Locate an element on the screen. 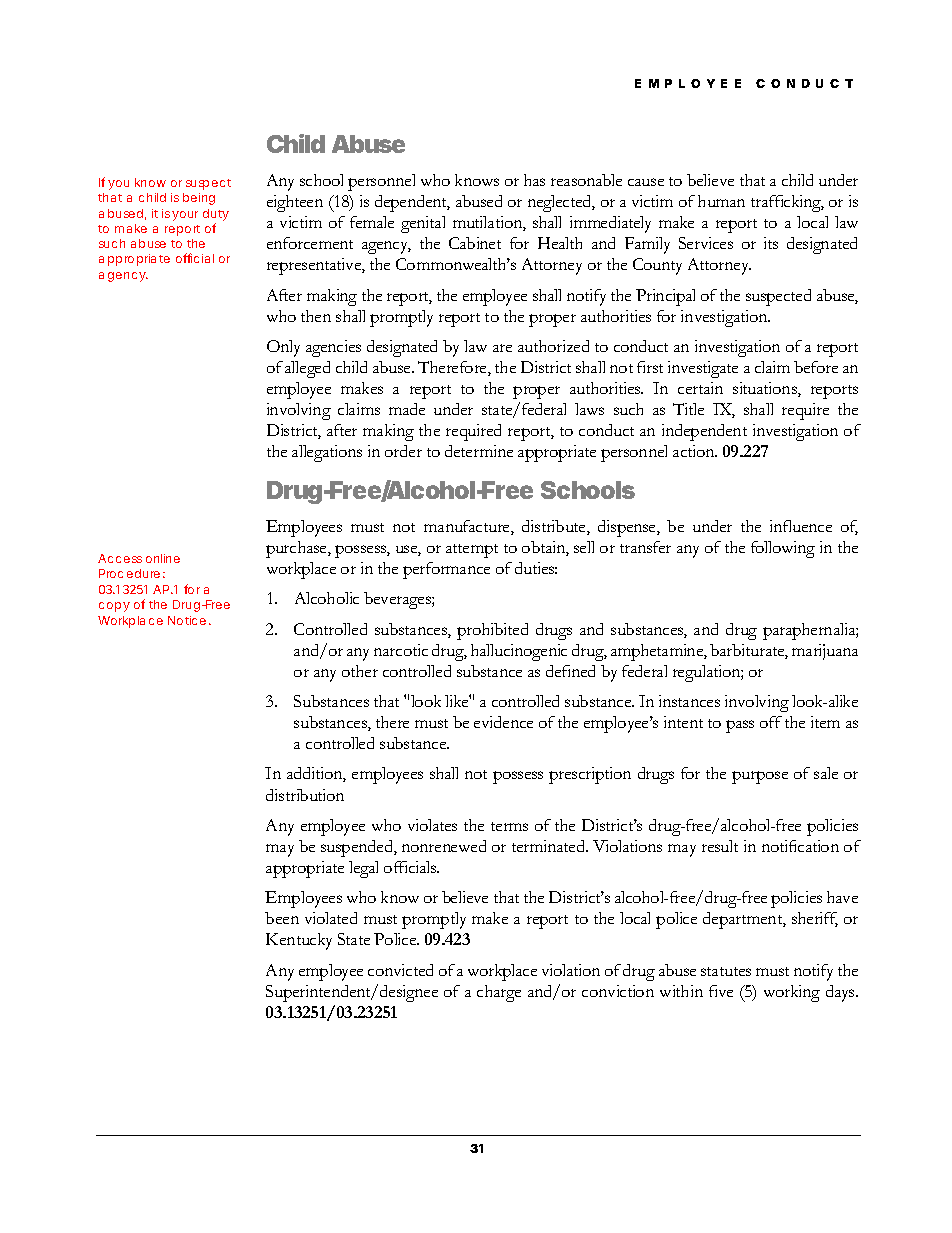 The height and width of the screenshot is (1233, 952). made is located at coordinates (407, 409).
